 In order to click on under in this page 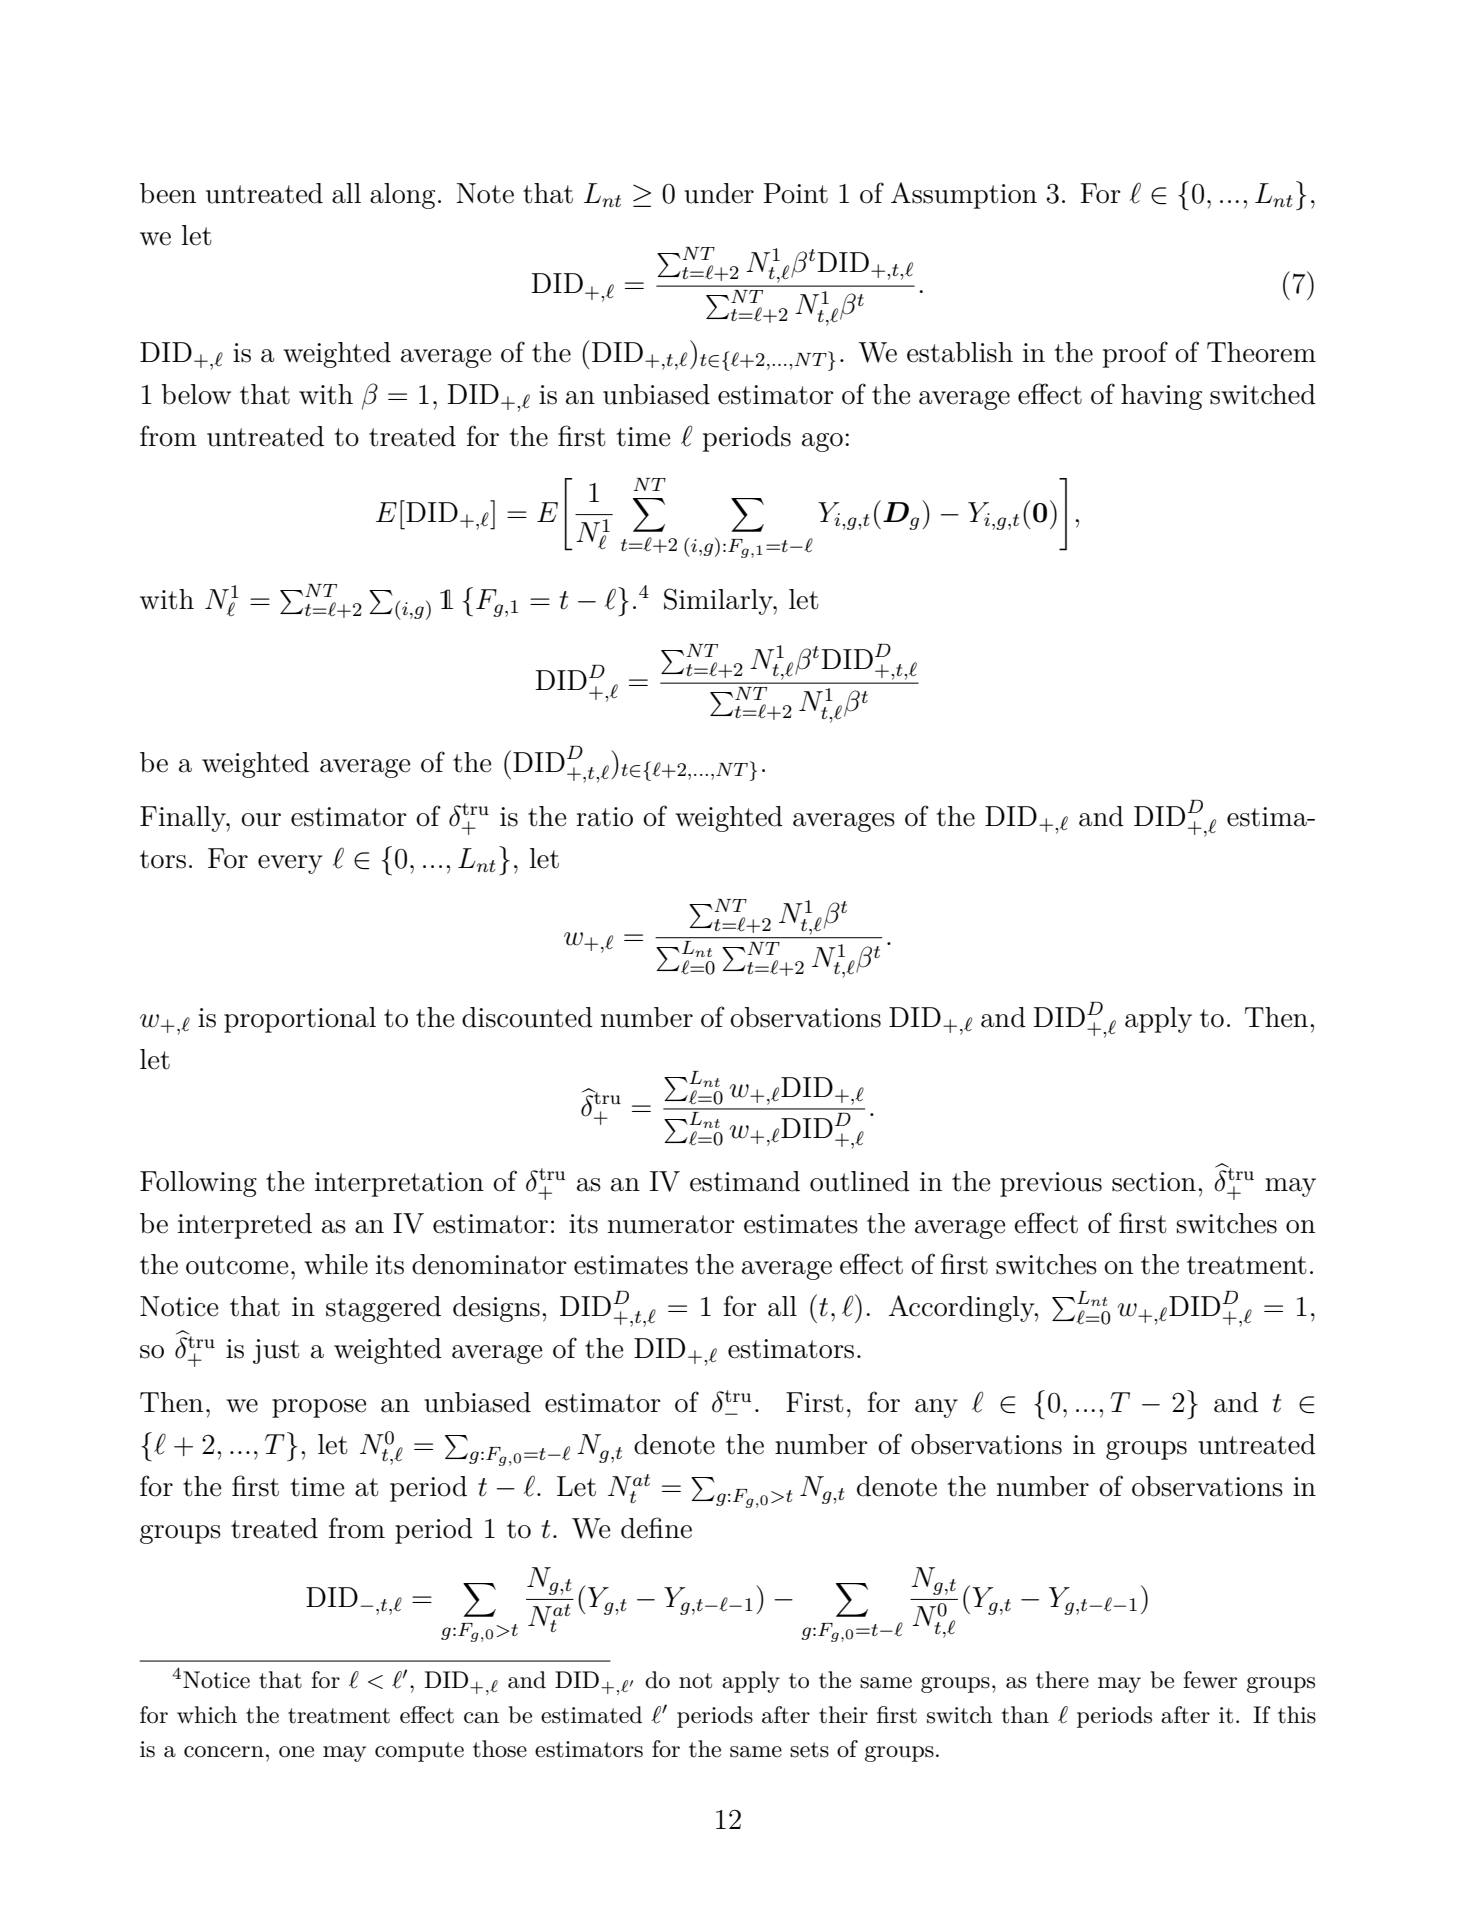, I will do `click(719, 193)`.
